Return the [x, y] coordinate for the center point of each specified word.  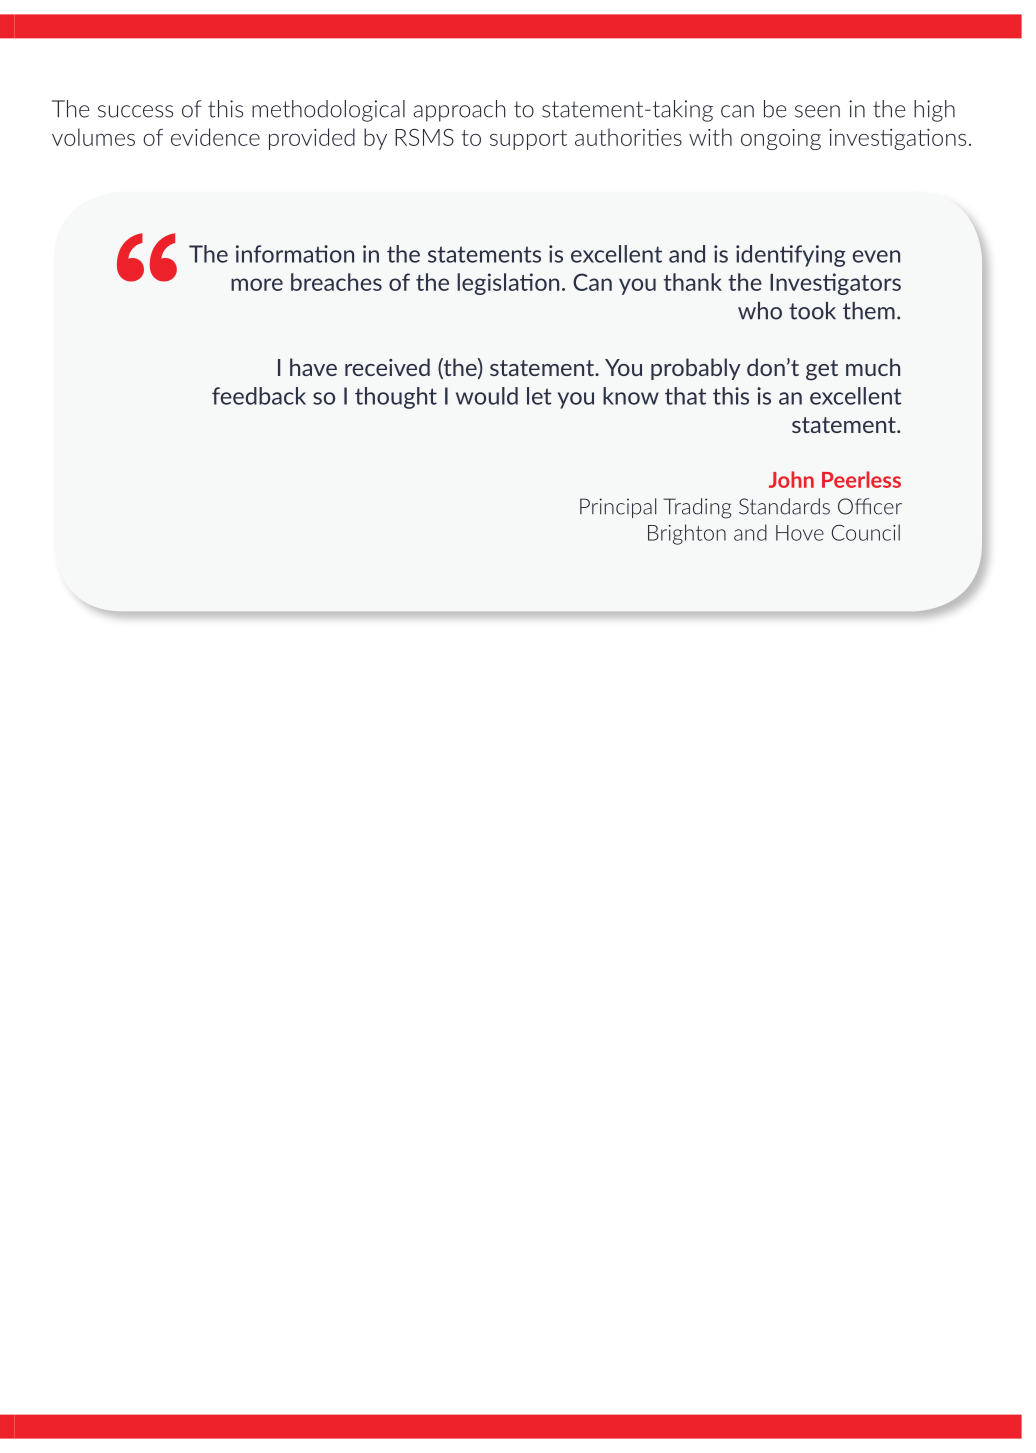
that [685, 396]
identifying [791, 256]
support [528, 140]
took [812, 311]
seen [817, 111]
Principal [618, 508]
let [539, 396]
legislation [508, 284]
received [387, 367]
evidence [215, 137]
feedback [259, 396]
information [295, 254]
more [257, 284]
